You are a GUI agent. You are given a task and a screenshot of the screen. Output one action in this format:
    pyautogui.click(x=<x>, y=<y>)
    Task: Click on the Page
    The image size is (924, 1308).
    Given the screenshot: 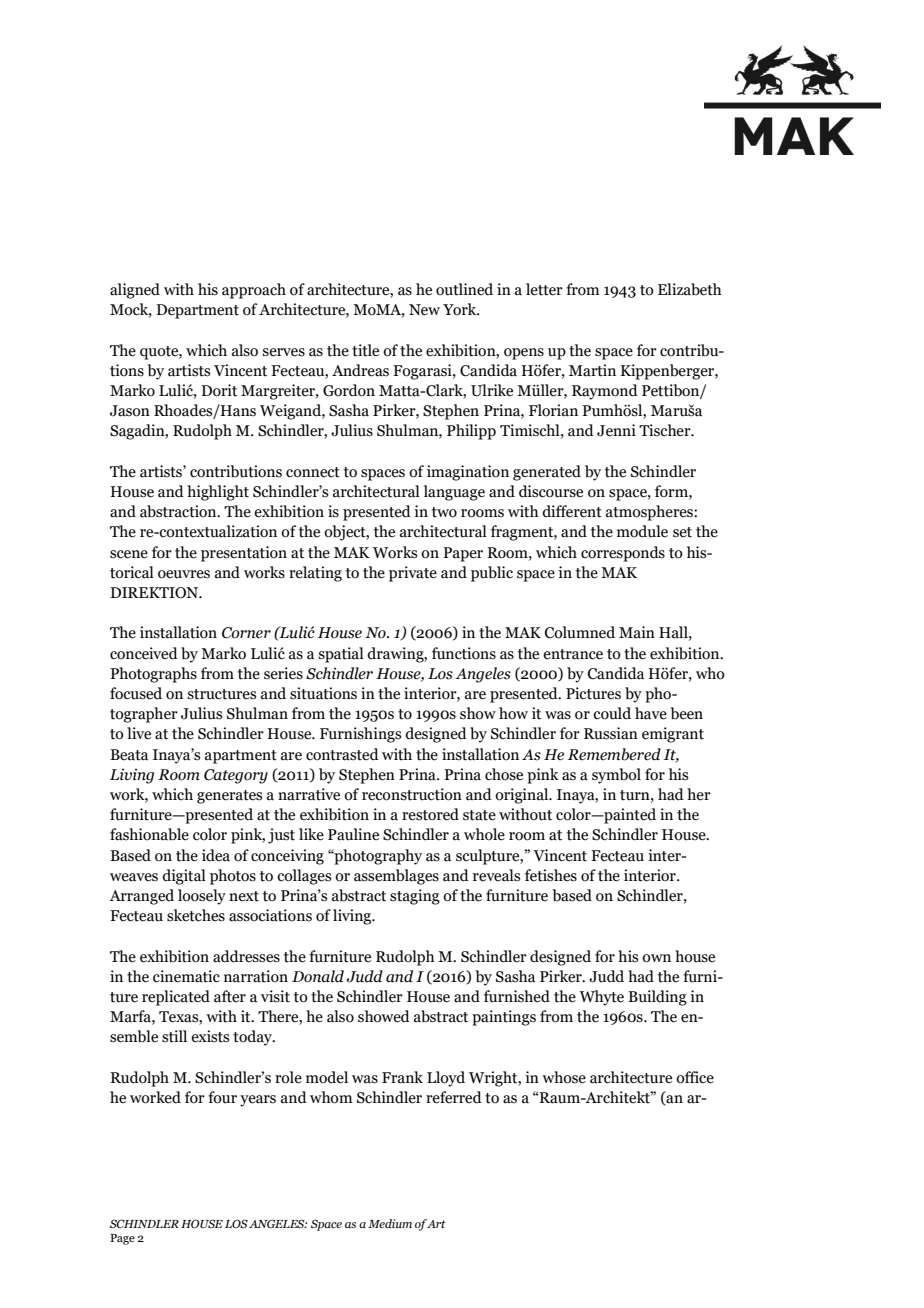 What is the action you would take?
    pyautogui.click(x=122, y=1239)
